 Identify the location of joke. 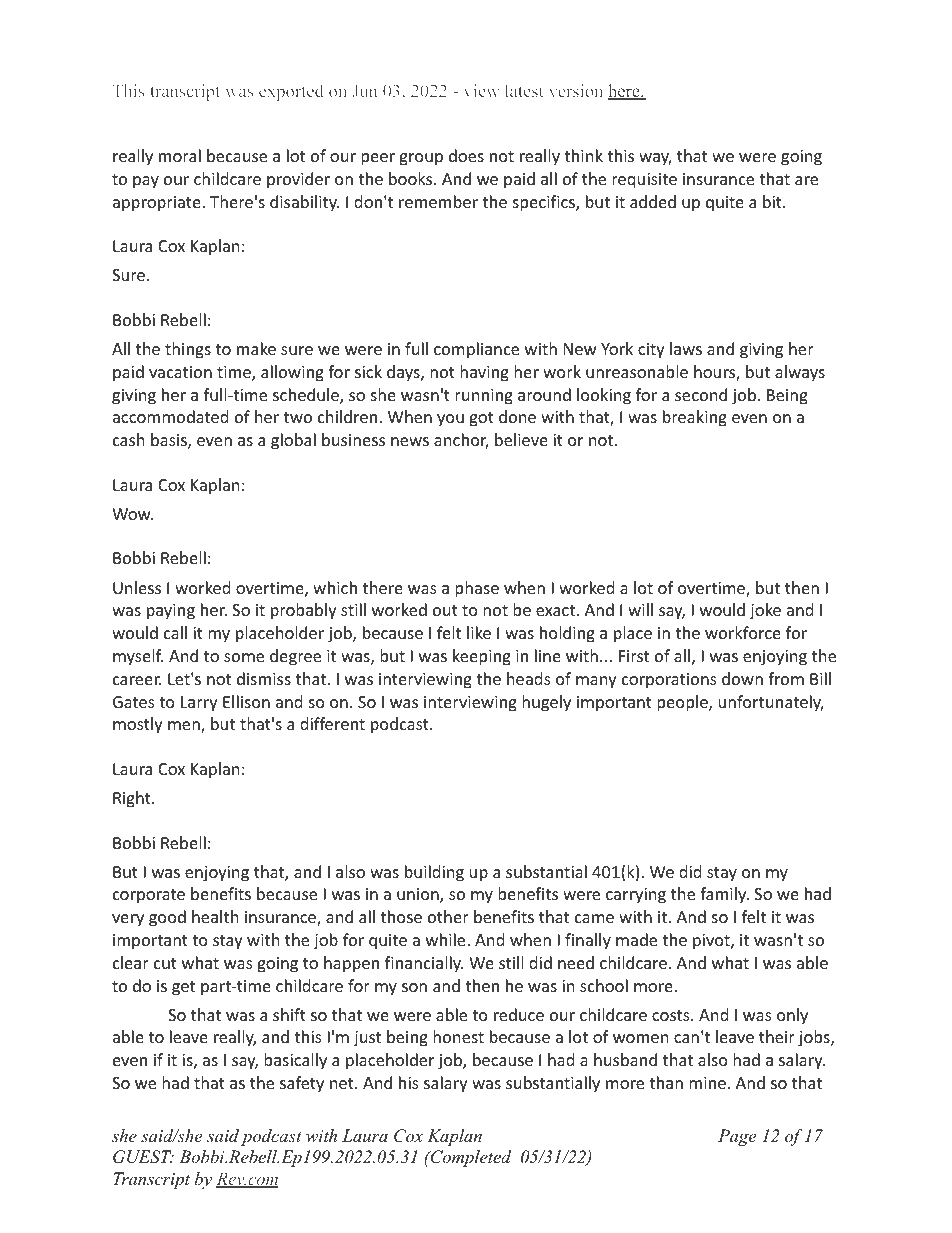
(765, 611).
